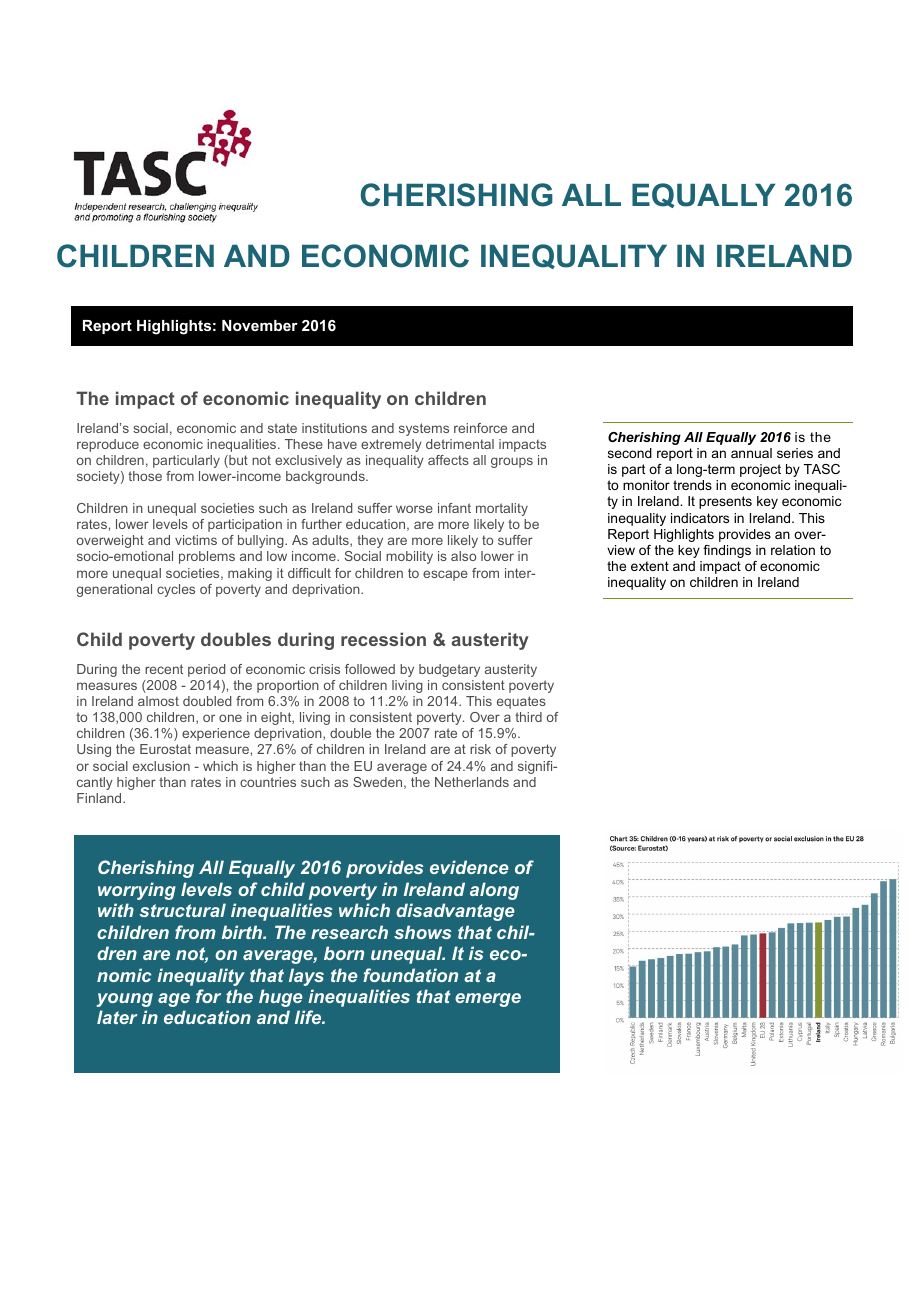 The width and height of the image is (924, 1308). What do you see at coordinates (469, 867) in the image?
I see `evidence` at bounding box center [469, 867].
